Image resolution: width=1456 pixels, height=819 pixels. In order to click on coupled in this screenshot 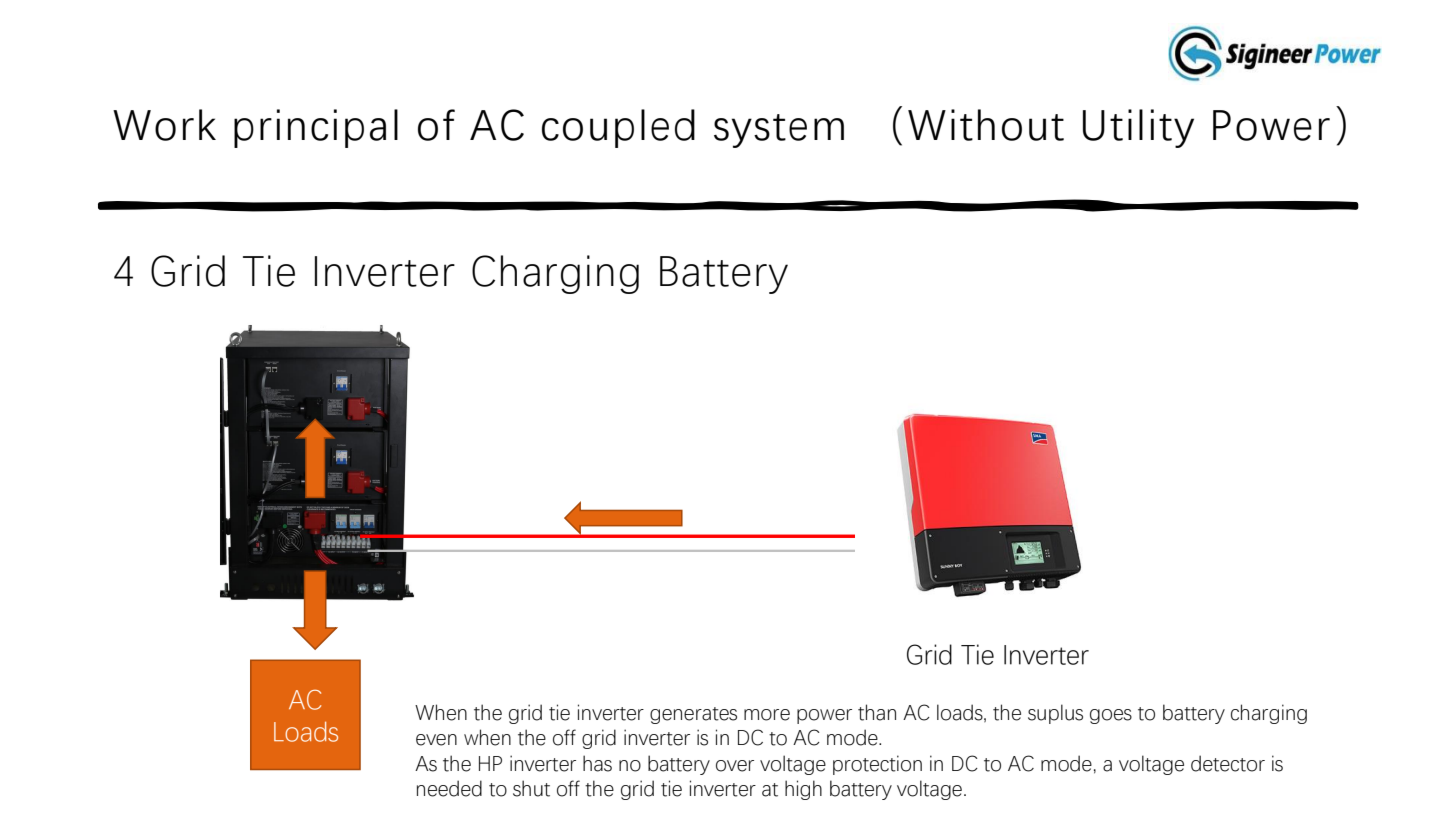, I will do `click(618, 128)`.
